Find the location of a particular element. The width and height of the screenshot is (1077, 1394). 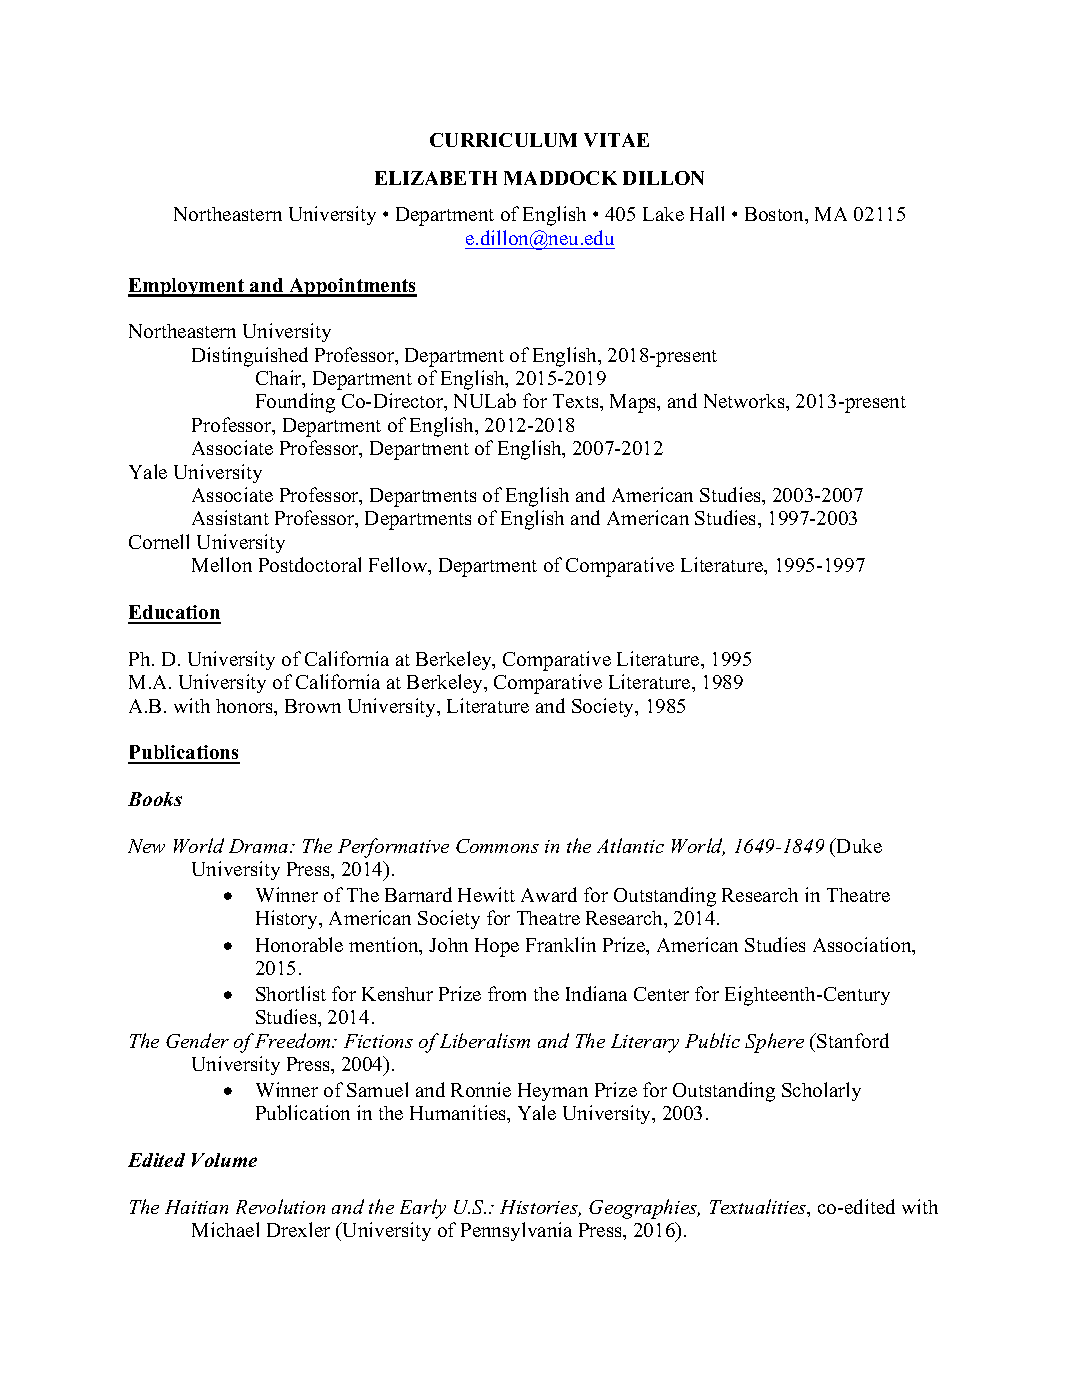

CURRICULUM is located at coordinates (503, 140).
